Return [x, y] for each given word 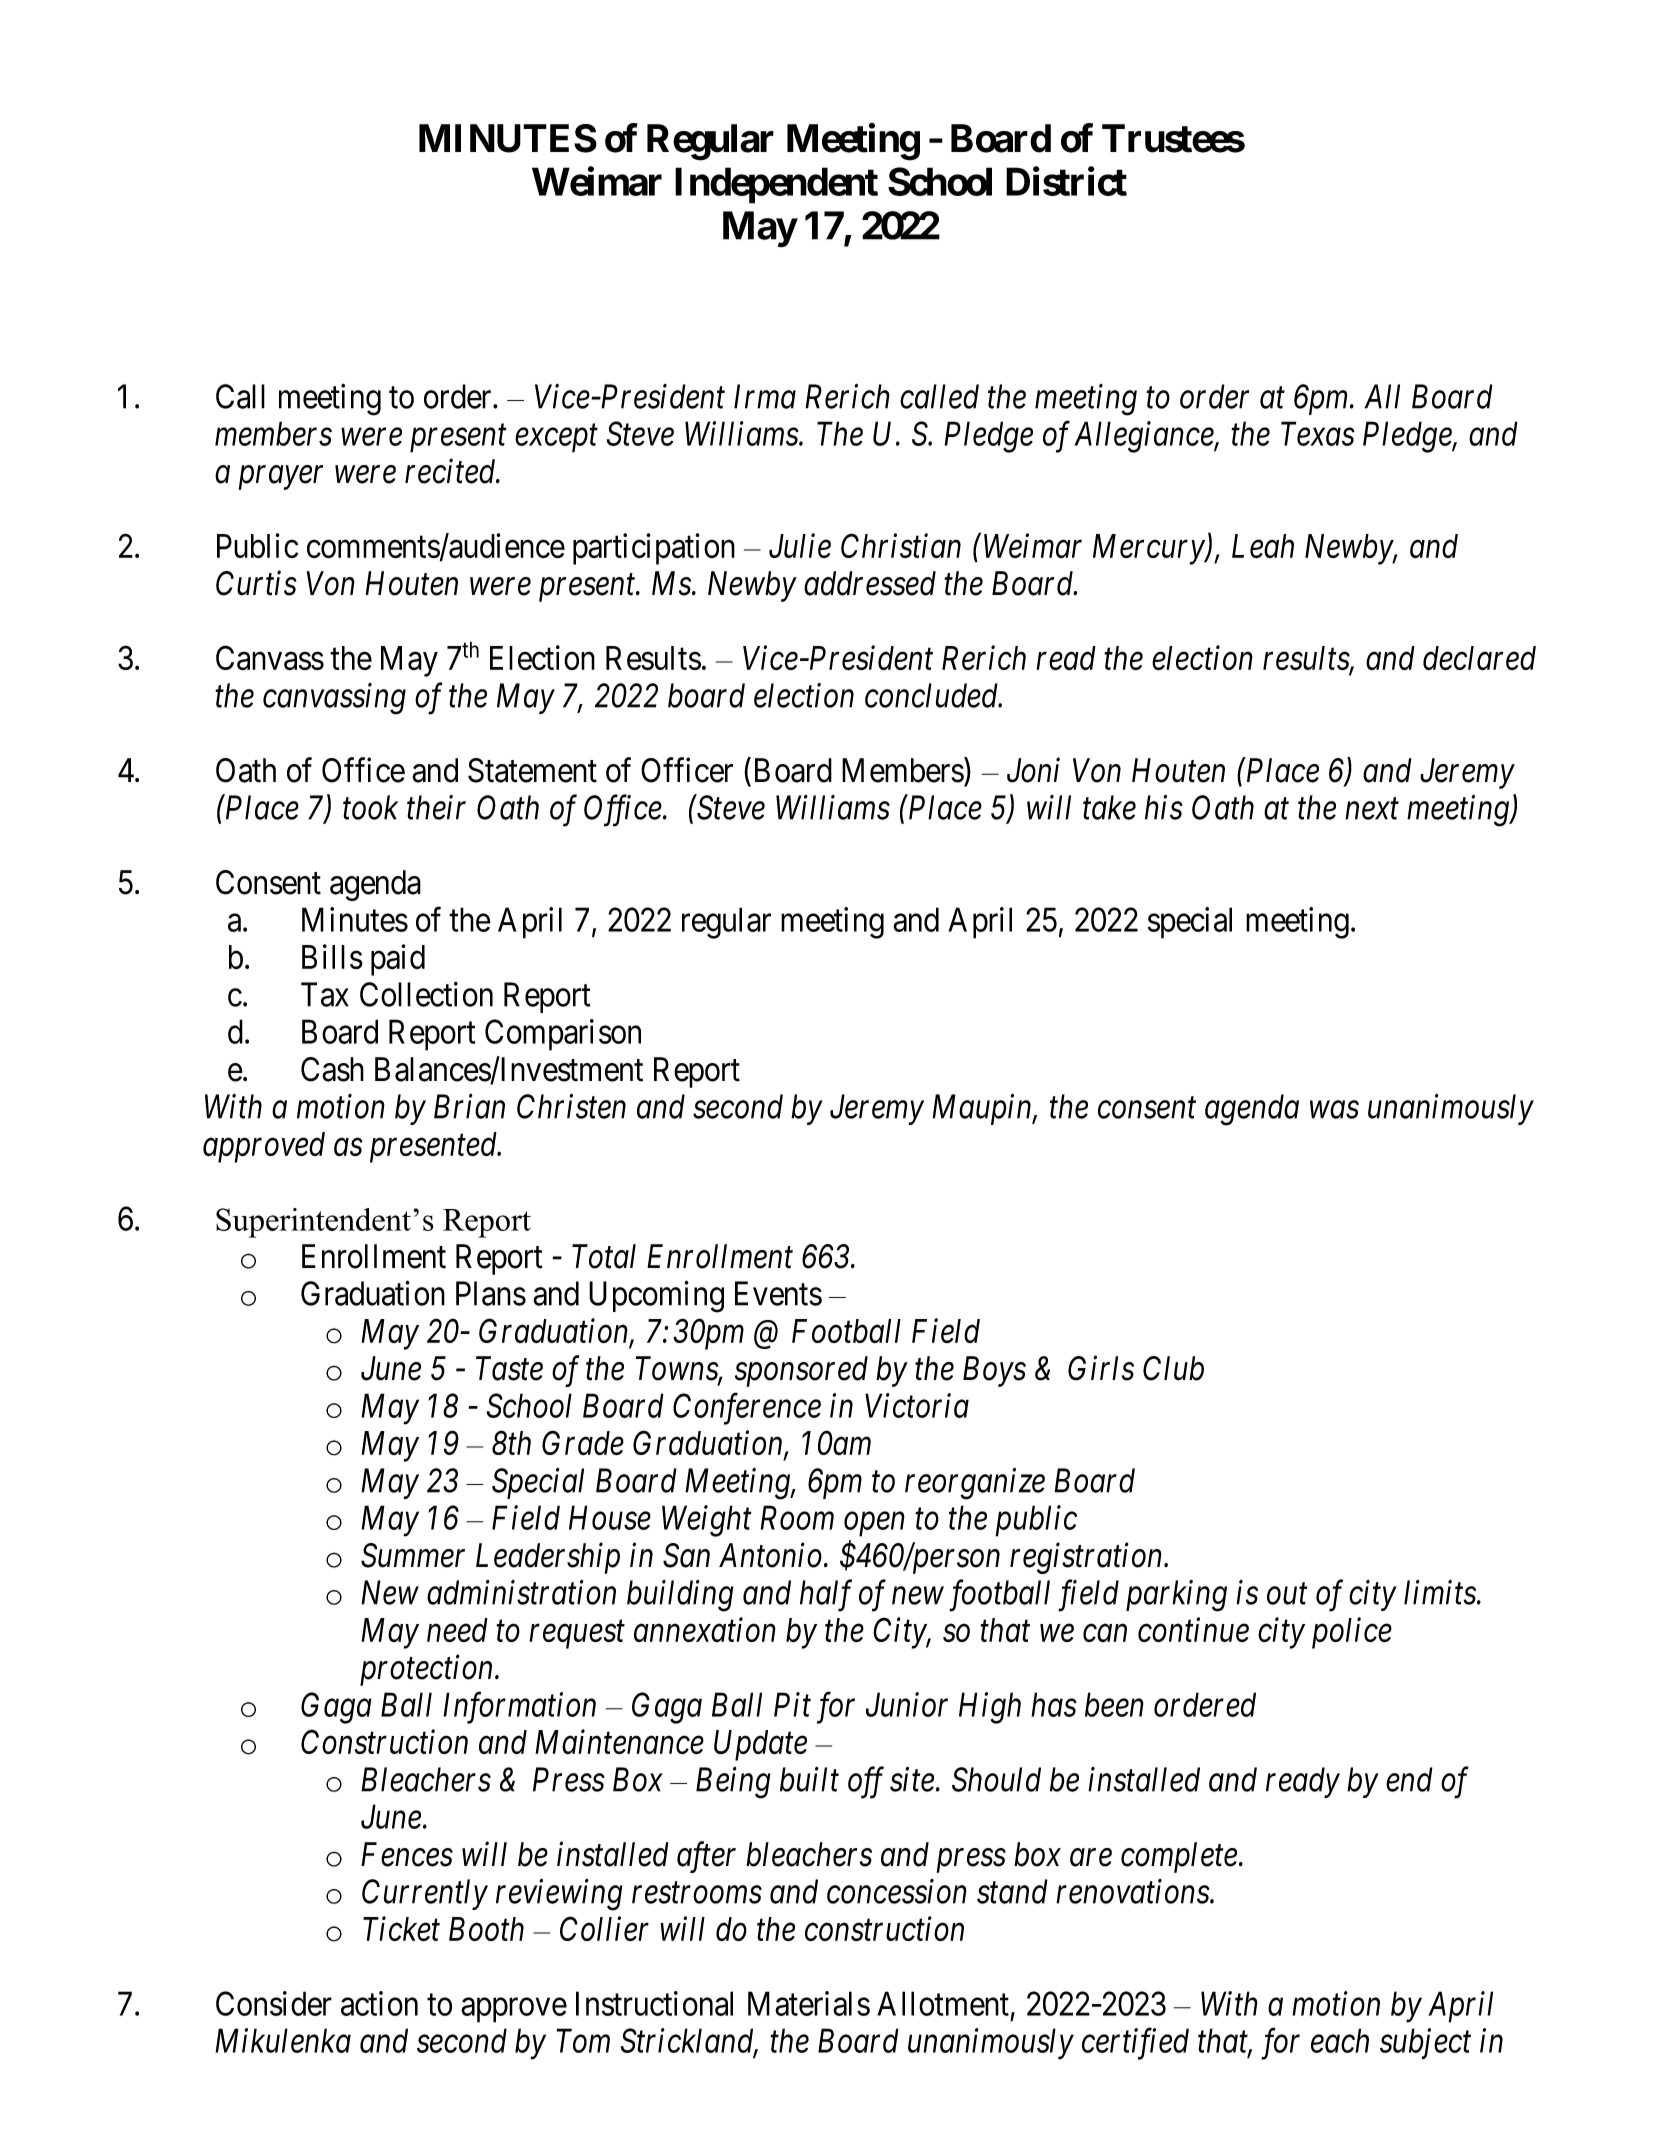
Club [1173, 1368]
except [556, 439]
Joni [1033, 770]
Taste [509, 1368]
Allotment [943, 2003]
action [379, 2003]
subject [1425, 2043]
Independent [776, 185]
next [1372, 809]
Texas [1318, 434]
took [370, 807]
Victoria [917, 1406]
